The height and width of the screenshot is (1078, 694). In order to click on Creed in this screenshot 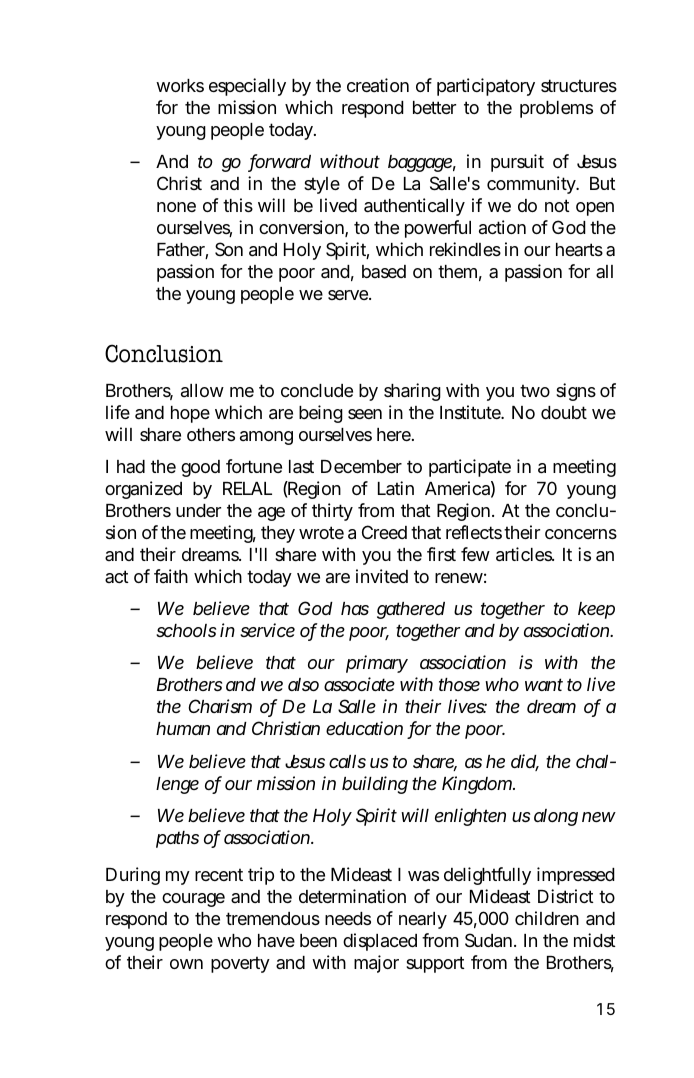, I will do `click(384, 532)`.
